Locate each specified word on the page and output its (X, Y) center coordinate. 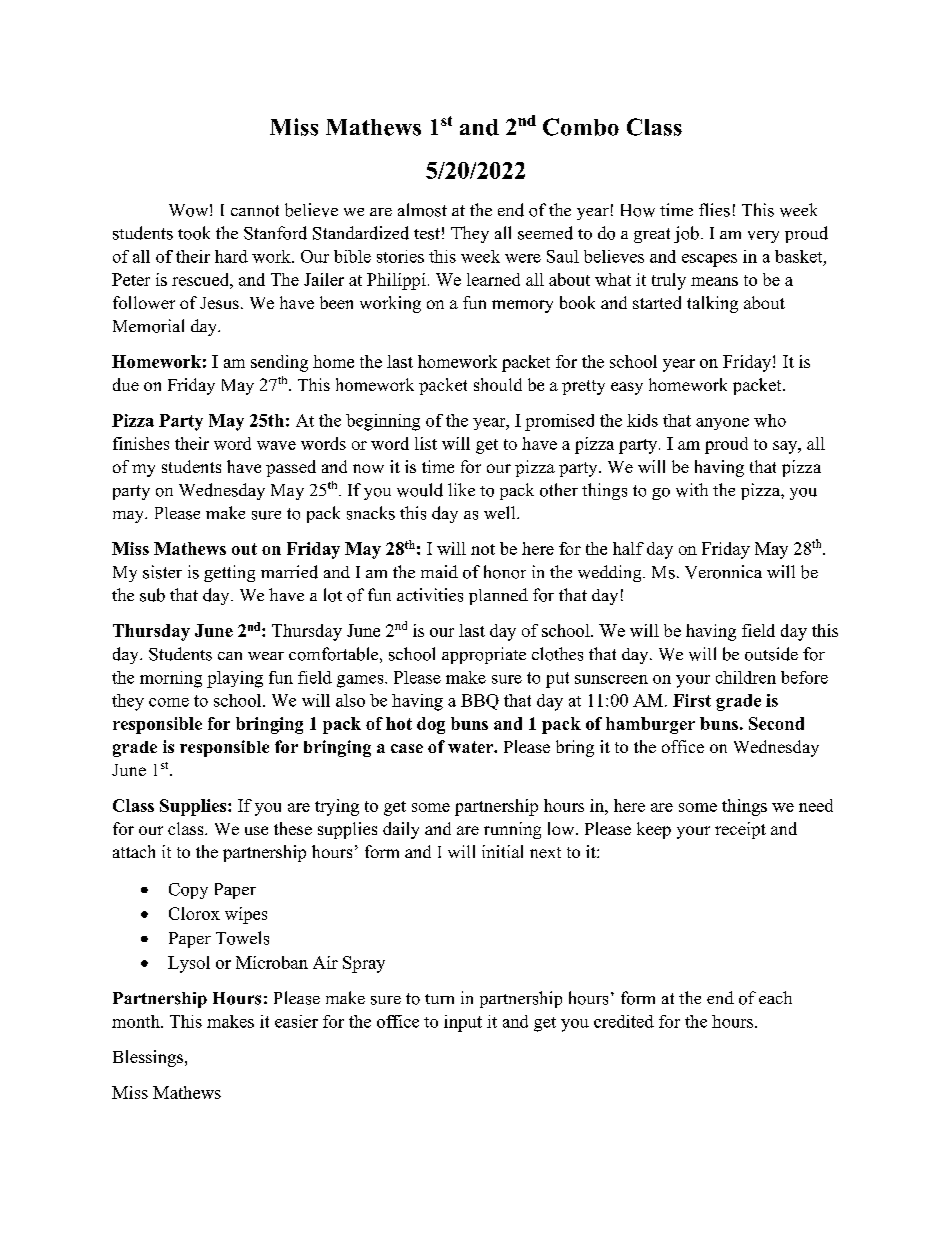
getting (229, 573)
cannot (255, 211)
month (137, 1021)
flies (714, 210)
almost (422, 210)
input (463, 1023)
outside (771, 654)
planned (498, 596)
